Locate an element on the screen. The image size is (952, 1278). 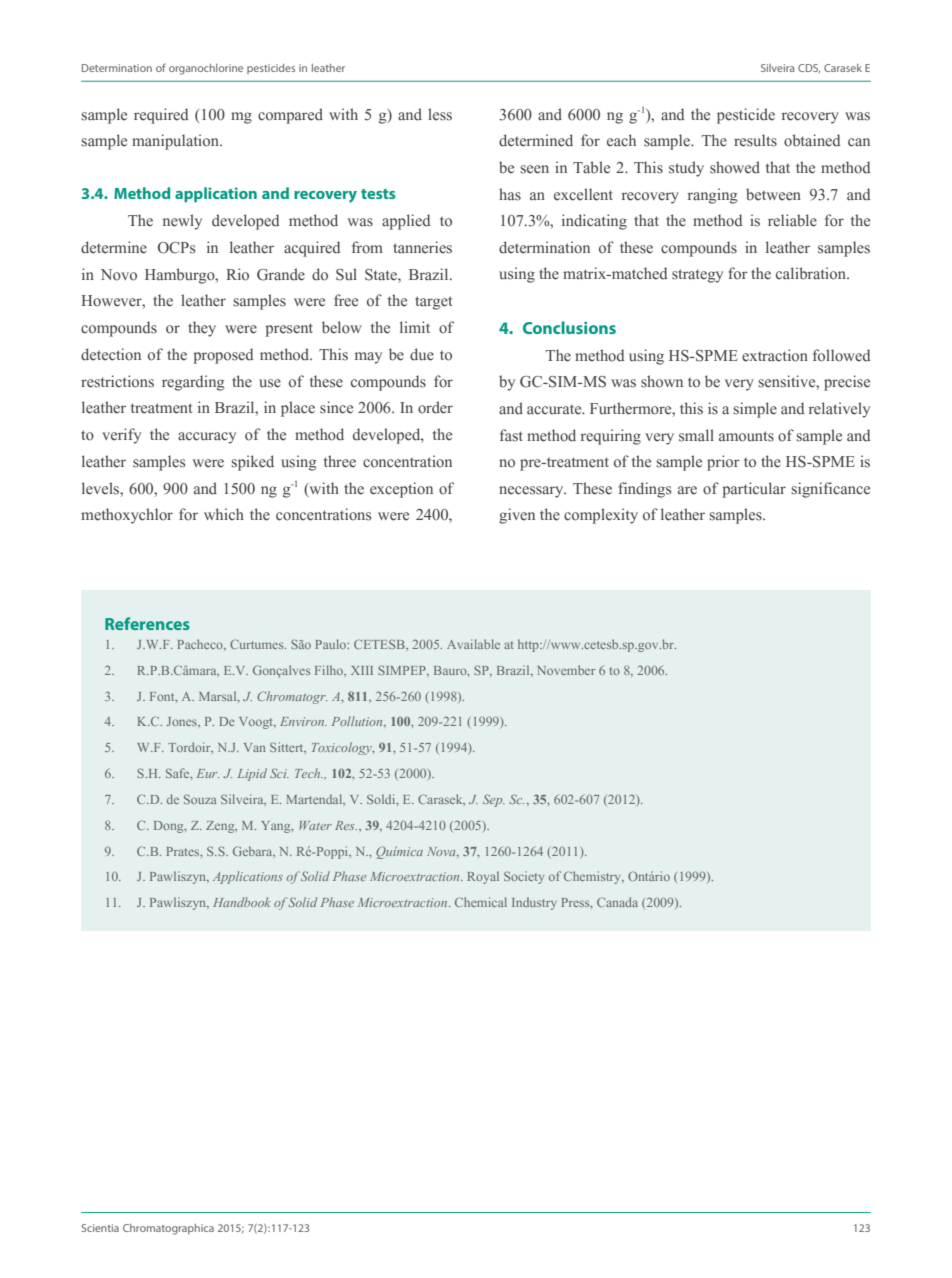
Pacheco is located at coordinates (201, 644).
